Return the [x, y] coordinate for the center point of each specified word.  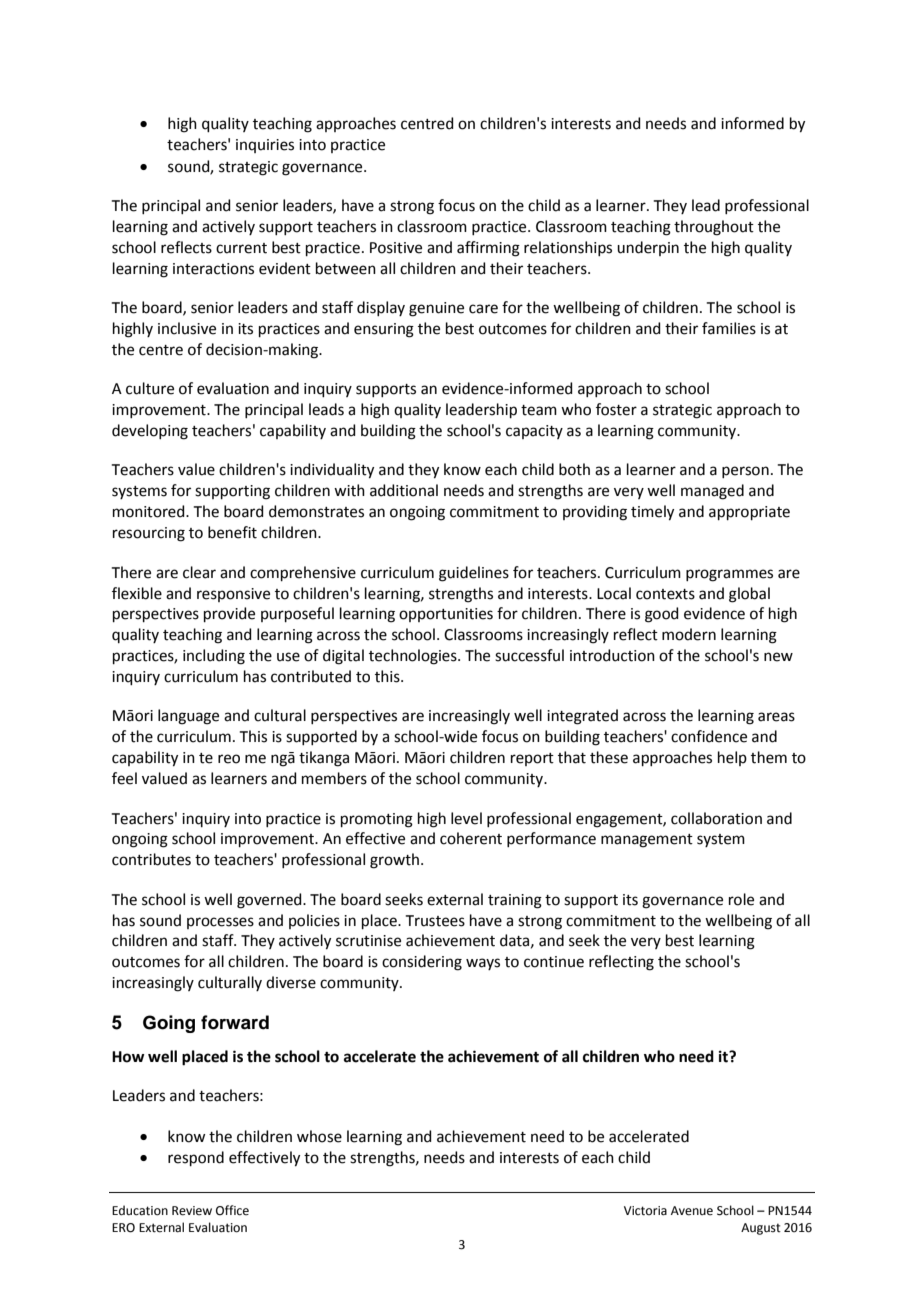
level [466, 818]
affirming [488, 249]
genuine [436, 309]
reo [229, 759]
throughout [714, 228]
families [729, 328]
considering [422, 963]
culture [150, 388]
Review [192, 1211]
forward [235, 1022]
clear [199, 572]
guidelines [474, 574]
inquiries [265, 146]
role [741, 899]
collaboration [716, 818]
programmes [729, 575]
